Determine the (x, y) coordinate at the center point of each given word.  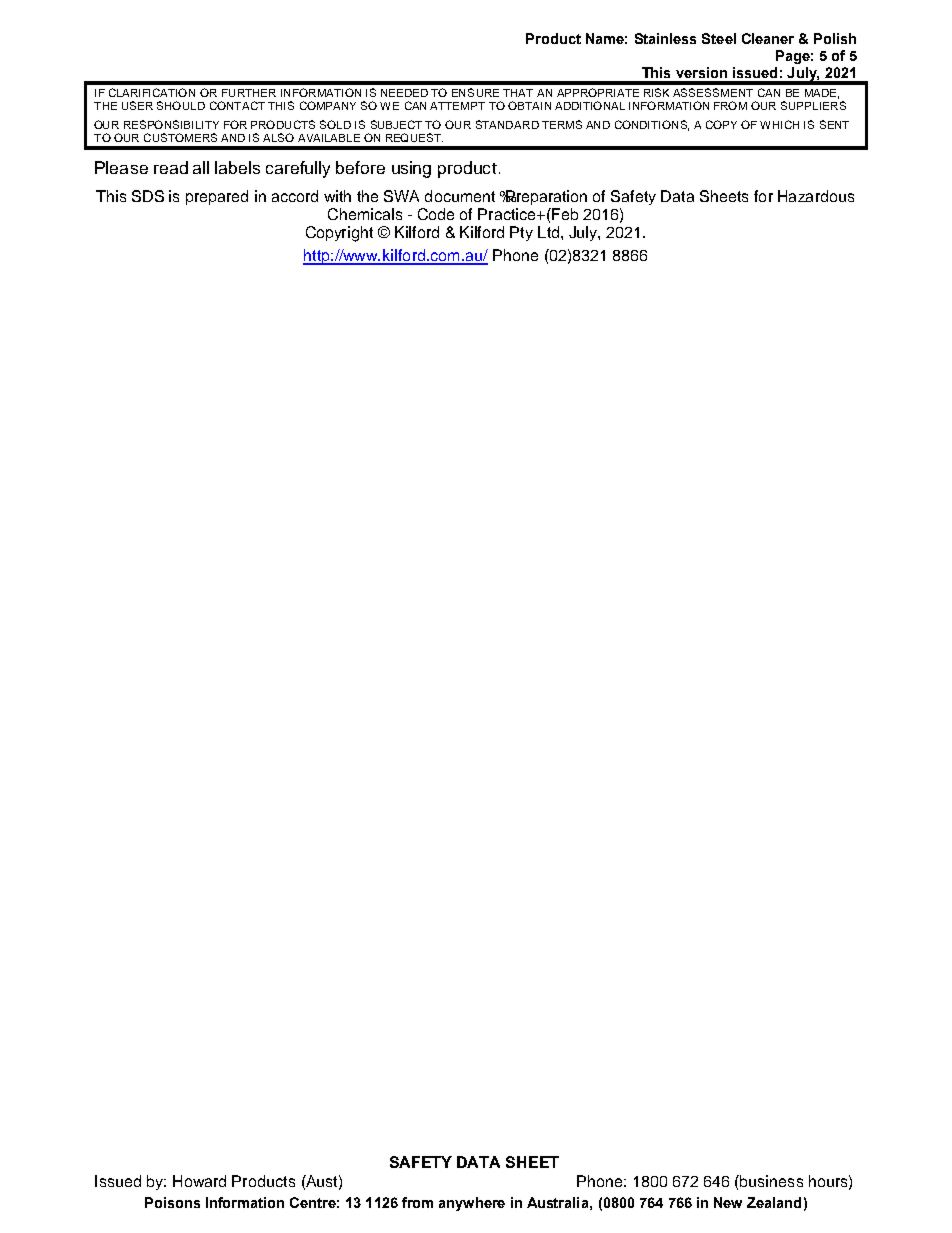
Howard (199, 1181)
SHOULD (181, 105)
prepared (217, 197)
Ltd (550, 232)
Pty (521, 233)
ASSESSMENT (713, 92)
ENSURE (475, 92)
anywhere (472, 1204)
